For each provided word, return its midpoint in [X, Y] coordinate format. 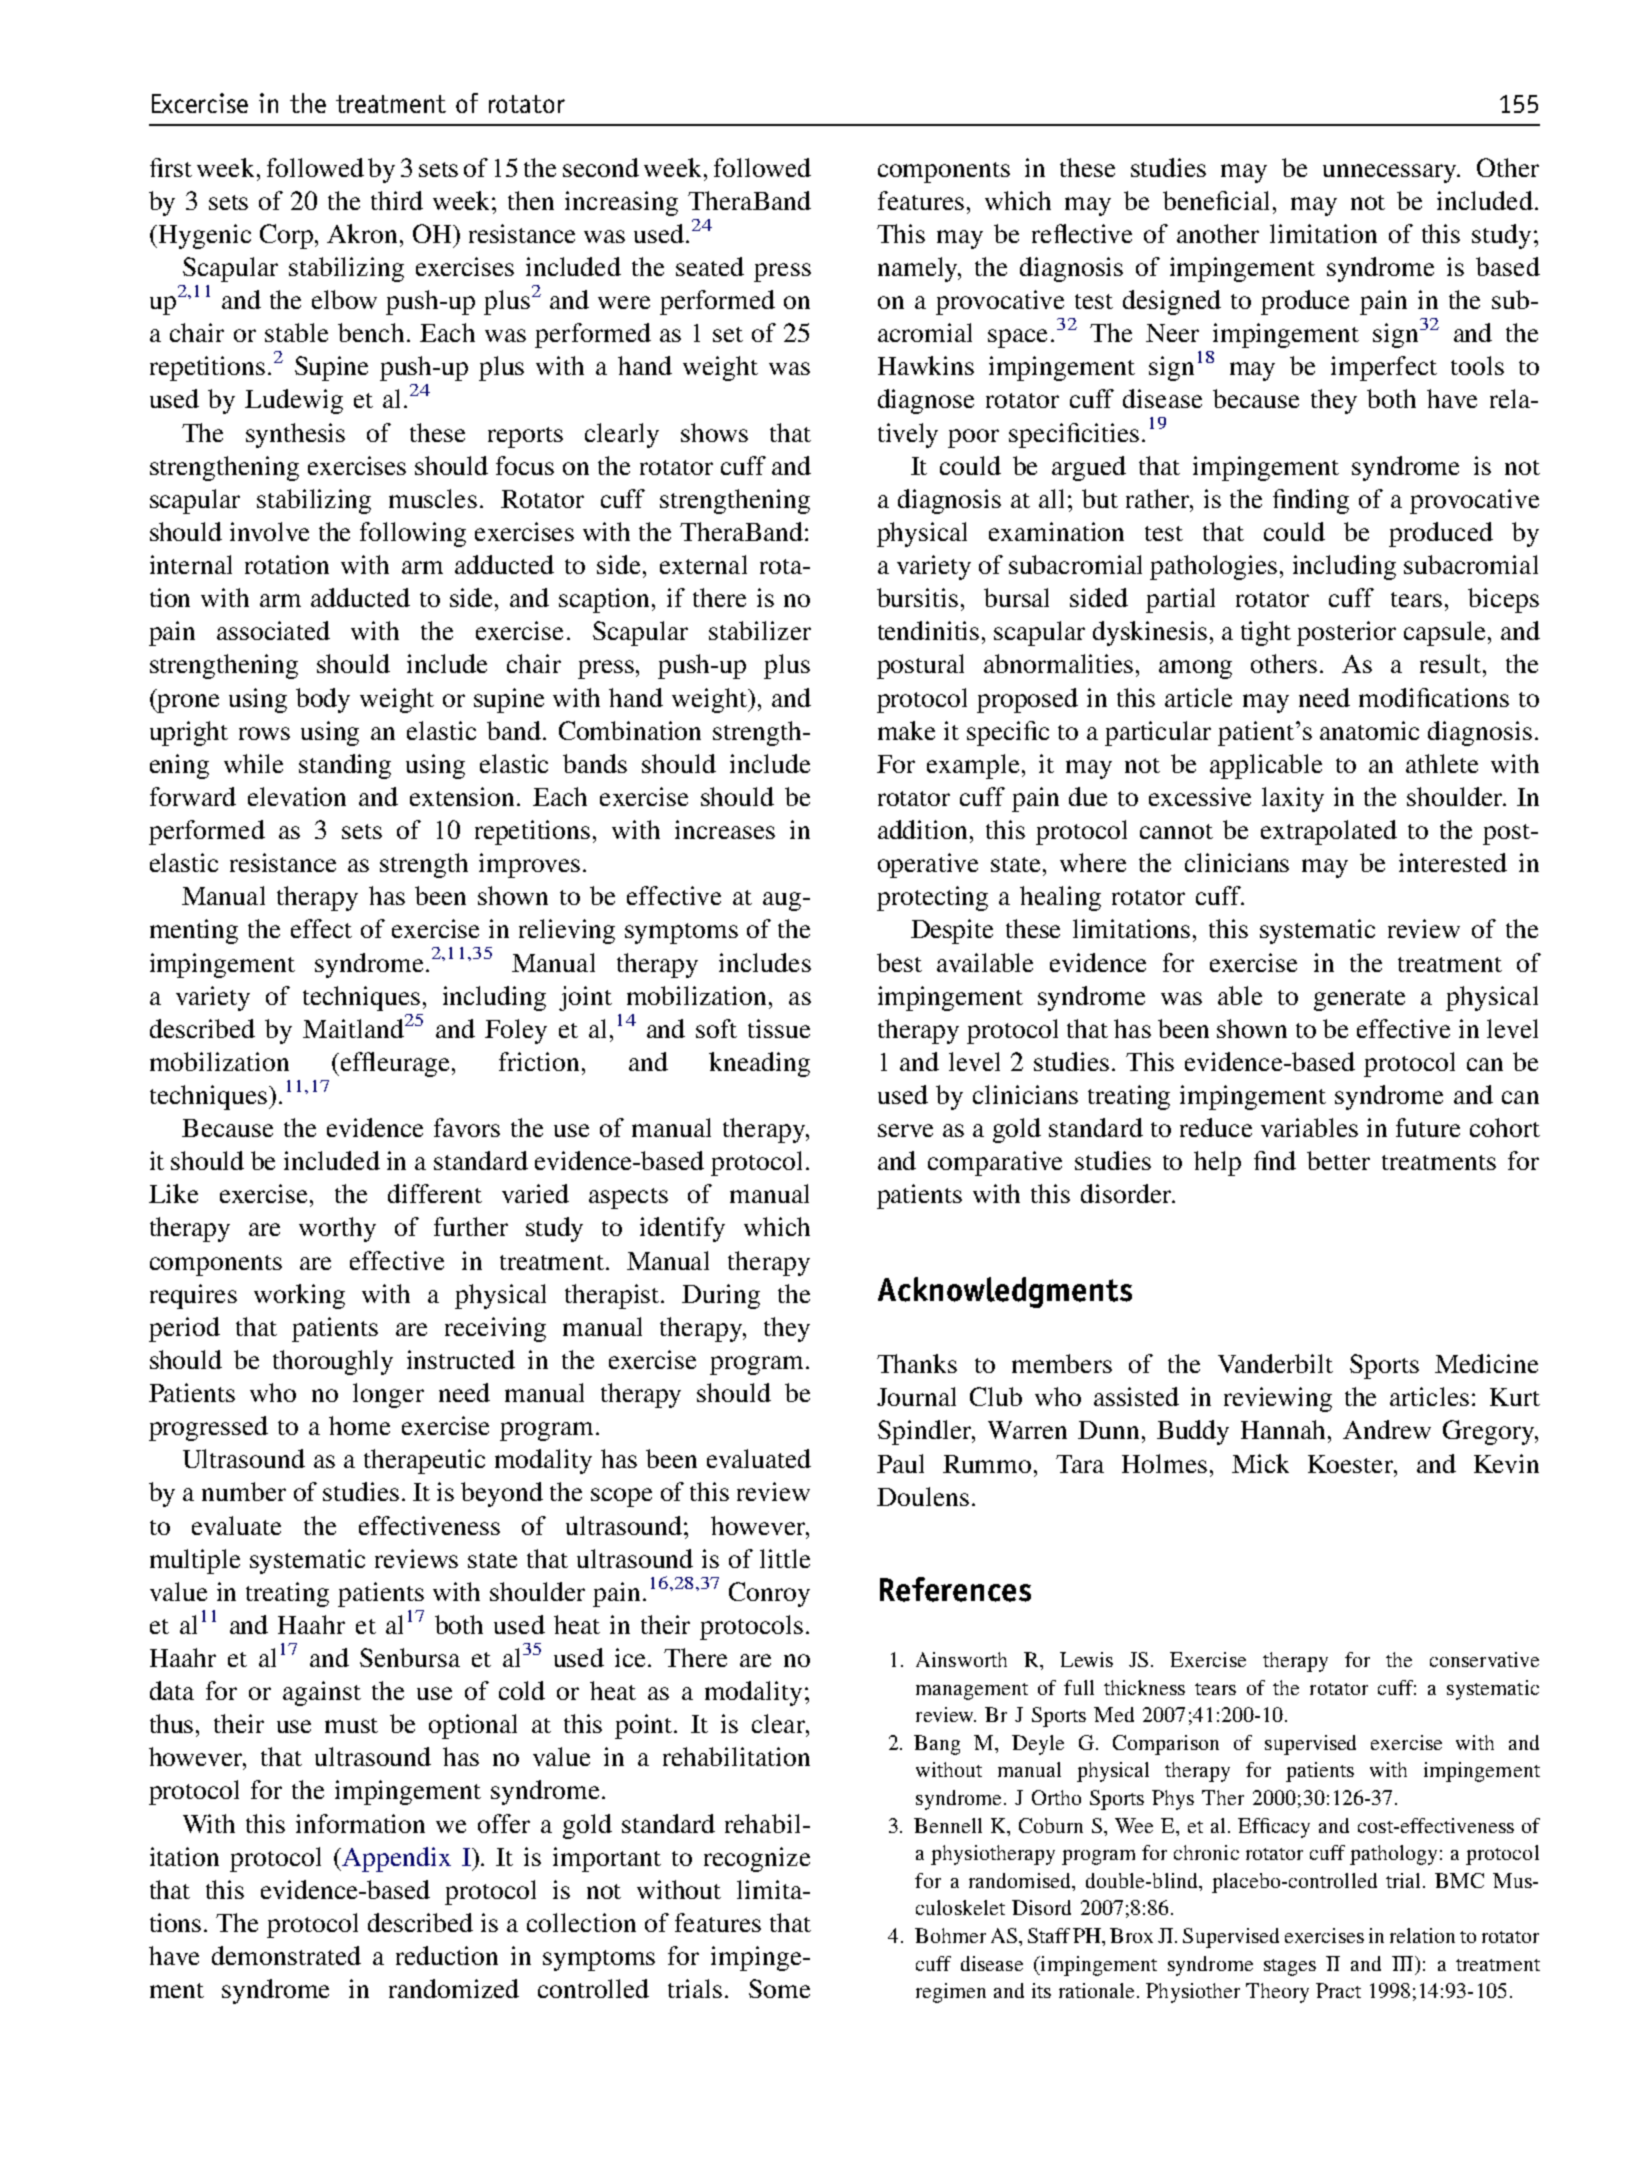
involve [269, 531]
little [785, 1558]
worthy [337, 1229]
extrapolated [1329, 832]
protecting [932, 898]
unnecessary [1391, 173]
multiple [195, 1561]
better [1338, 1160]
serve [905, 1130]
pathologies [1213, 567]
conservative [1484, 1659]
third [397, 200]
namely [919, 269]
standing [345, 766]
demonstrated [286, 1955]
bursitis [917, 597]
